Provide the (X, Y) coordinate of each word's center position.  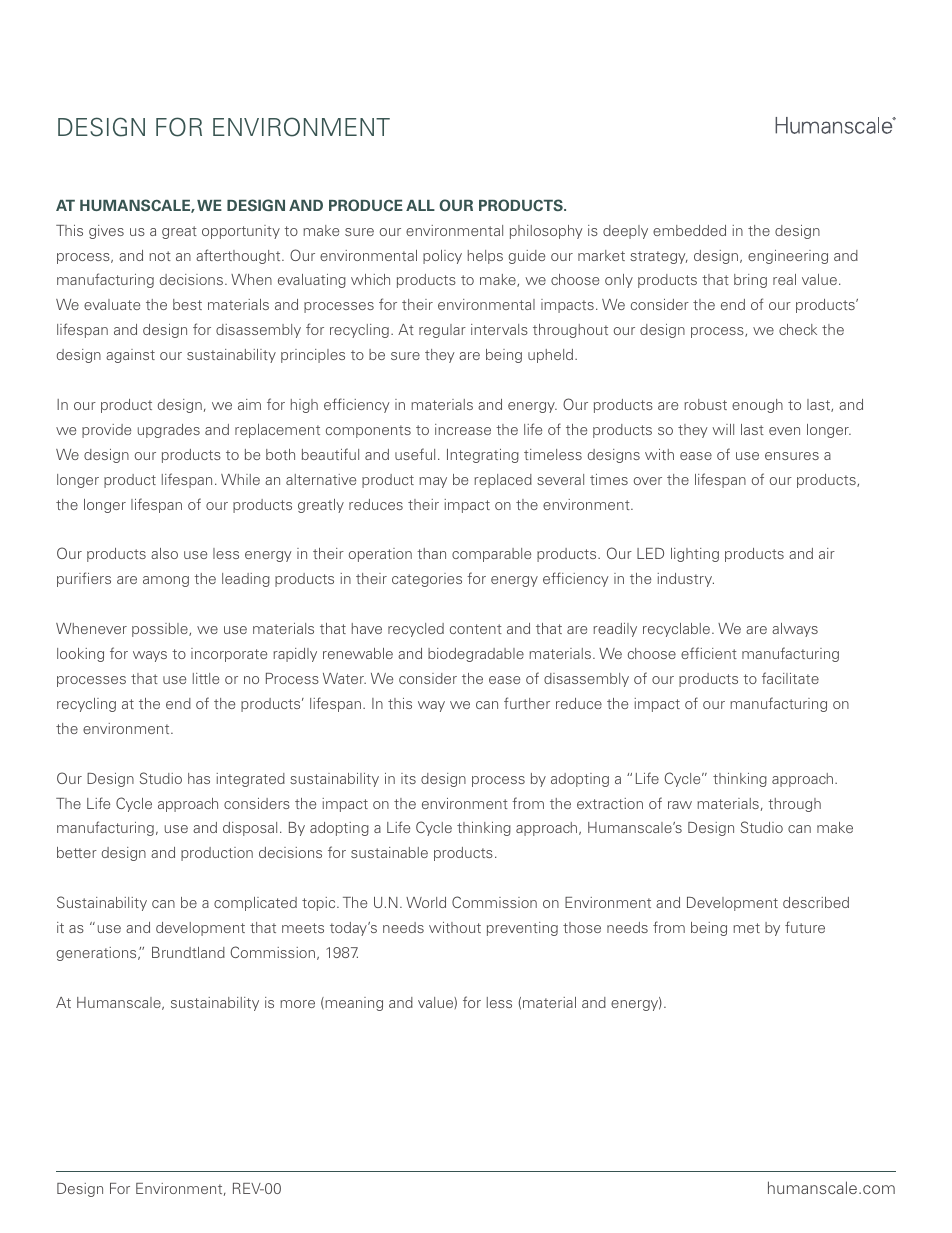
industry (685, 580)
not (160, 256)
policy (442, 257)
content (476, 629)
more (297, 1004)
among (166, 581)
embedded (689, 230)
